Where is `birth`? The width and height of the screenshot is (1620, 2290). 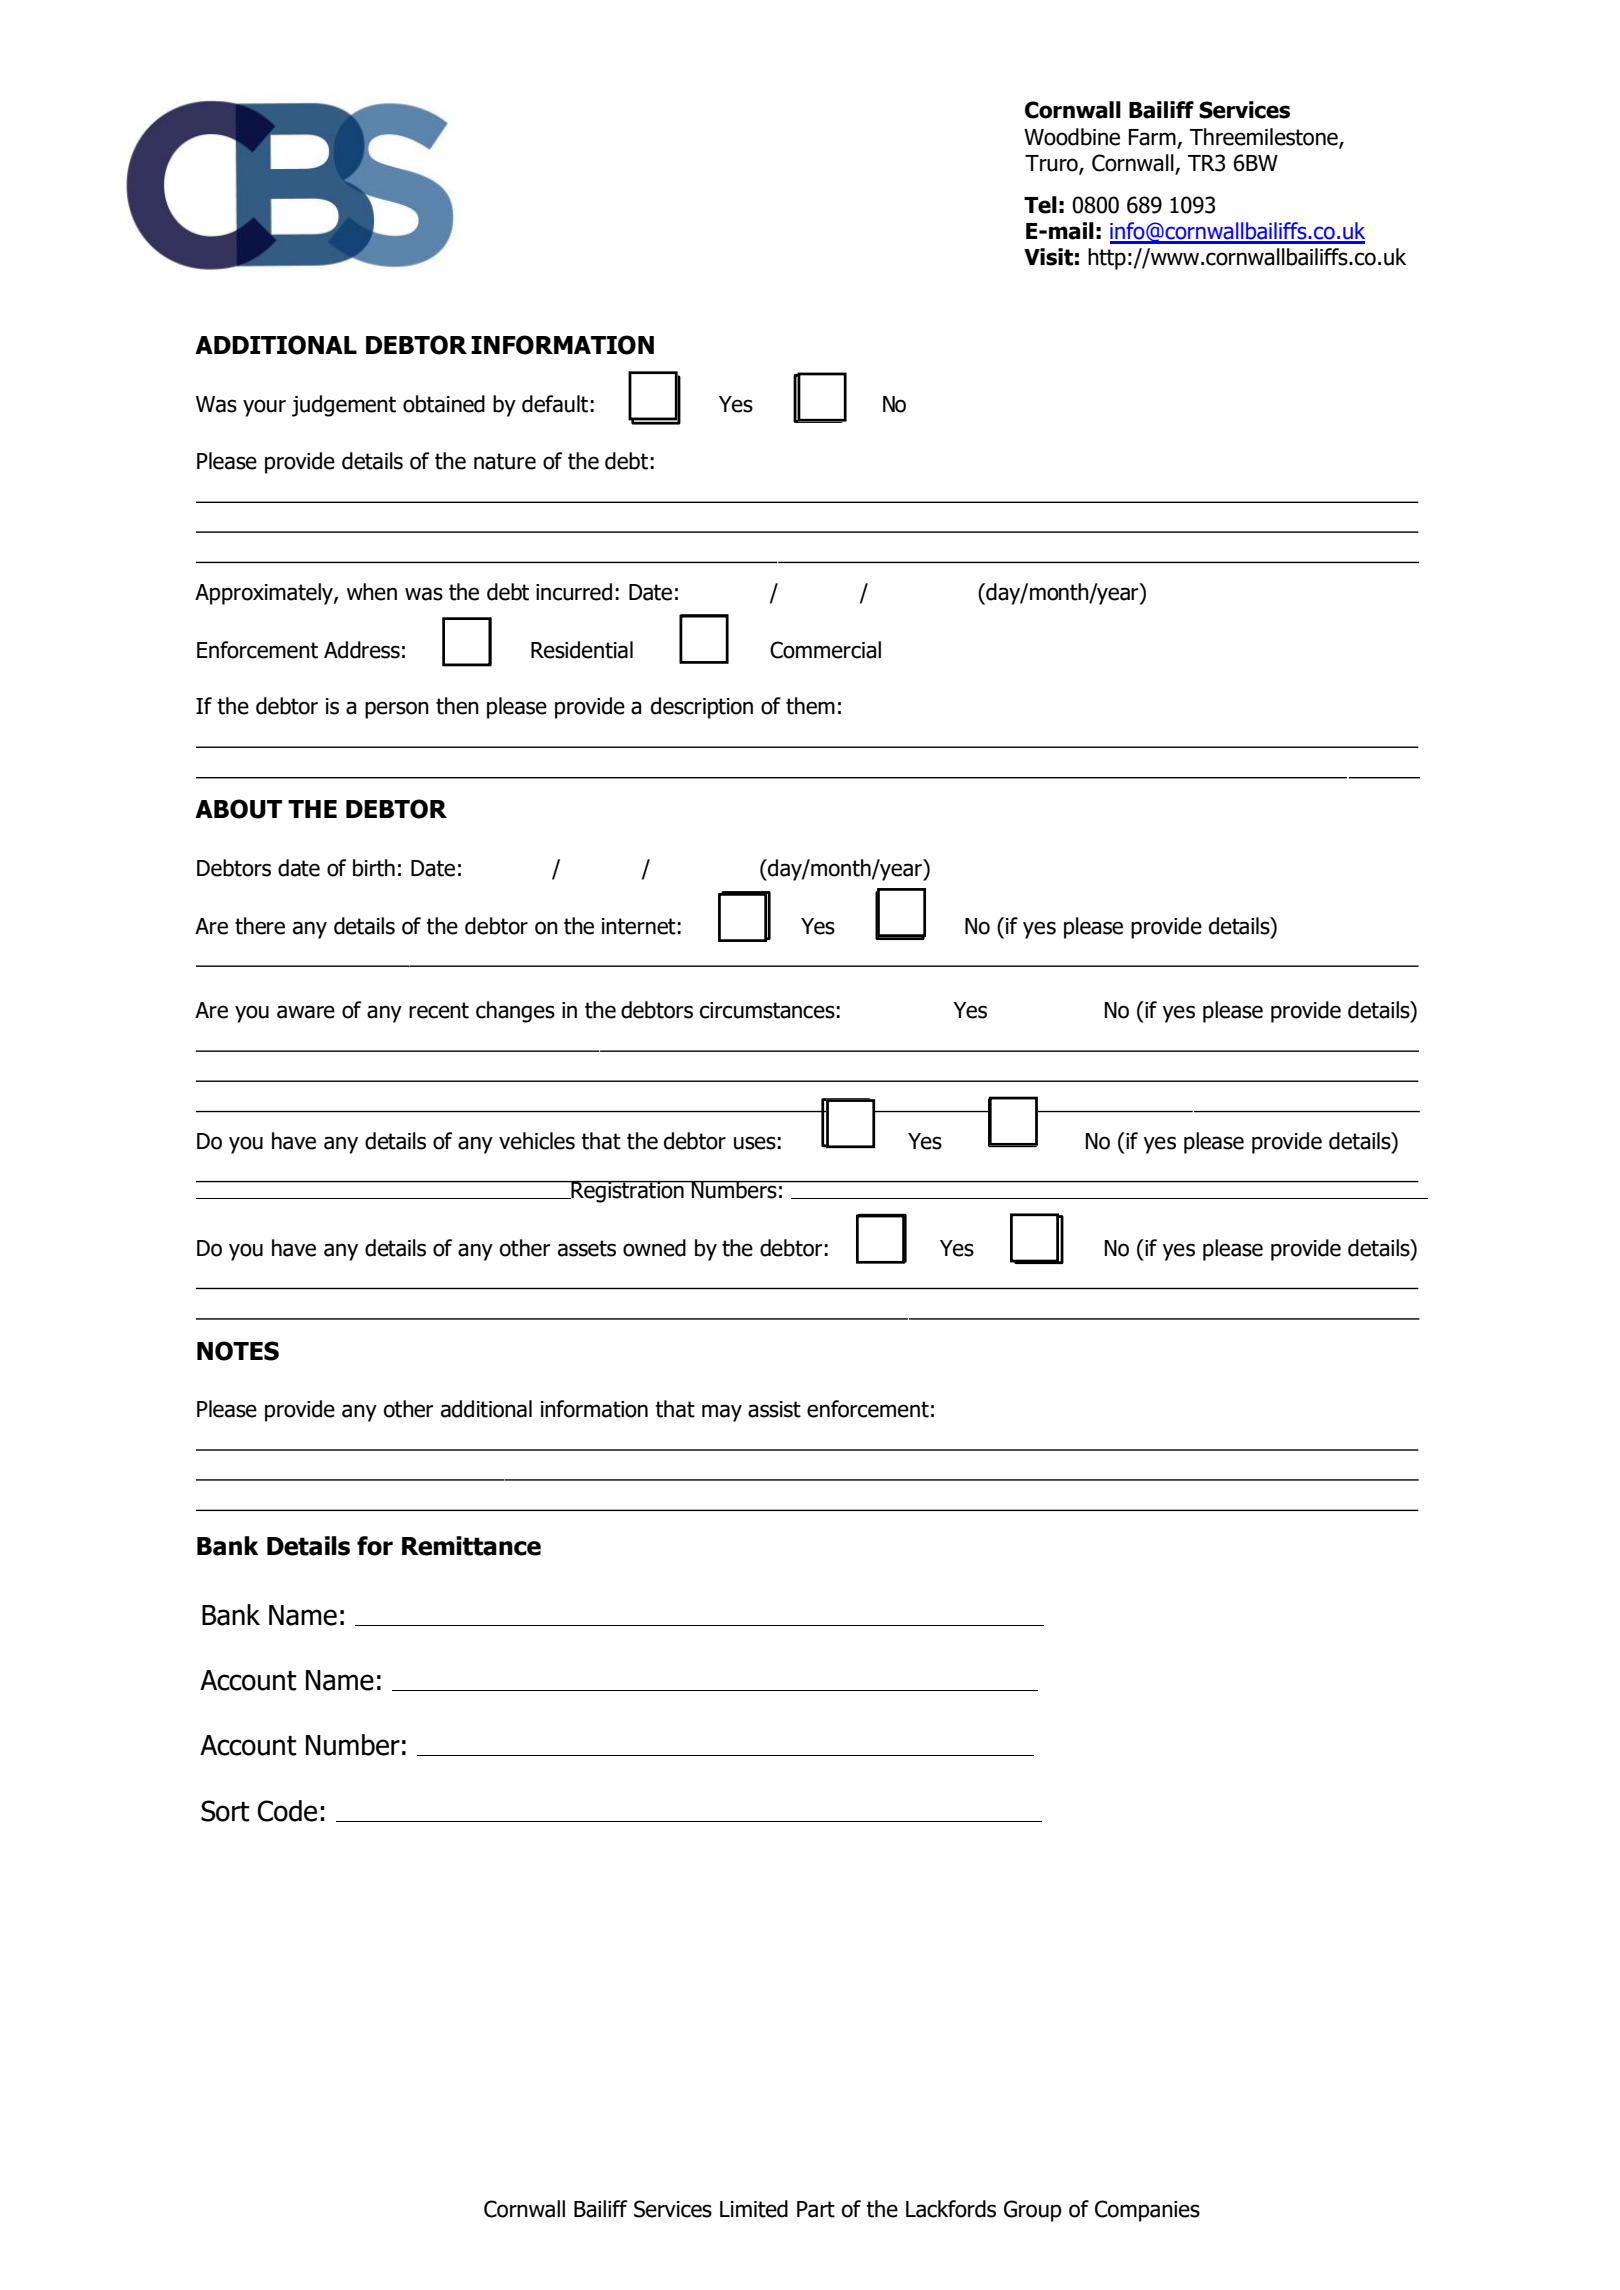
birth is located at coordinates (374, 868).
